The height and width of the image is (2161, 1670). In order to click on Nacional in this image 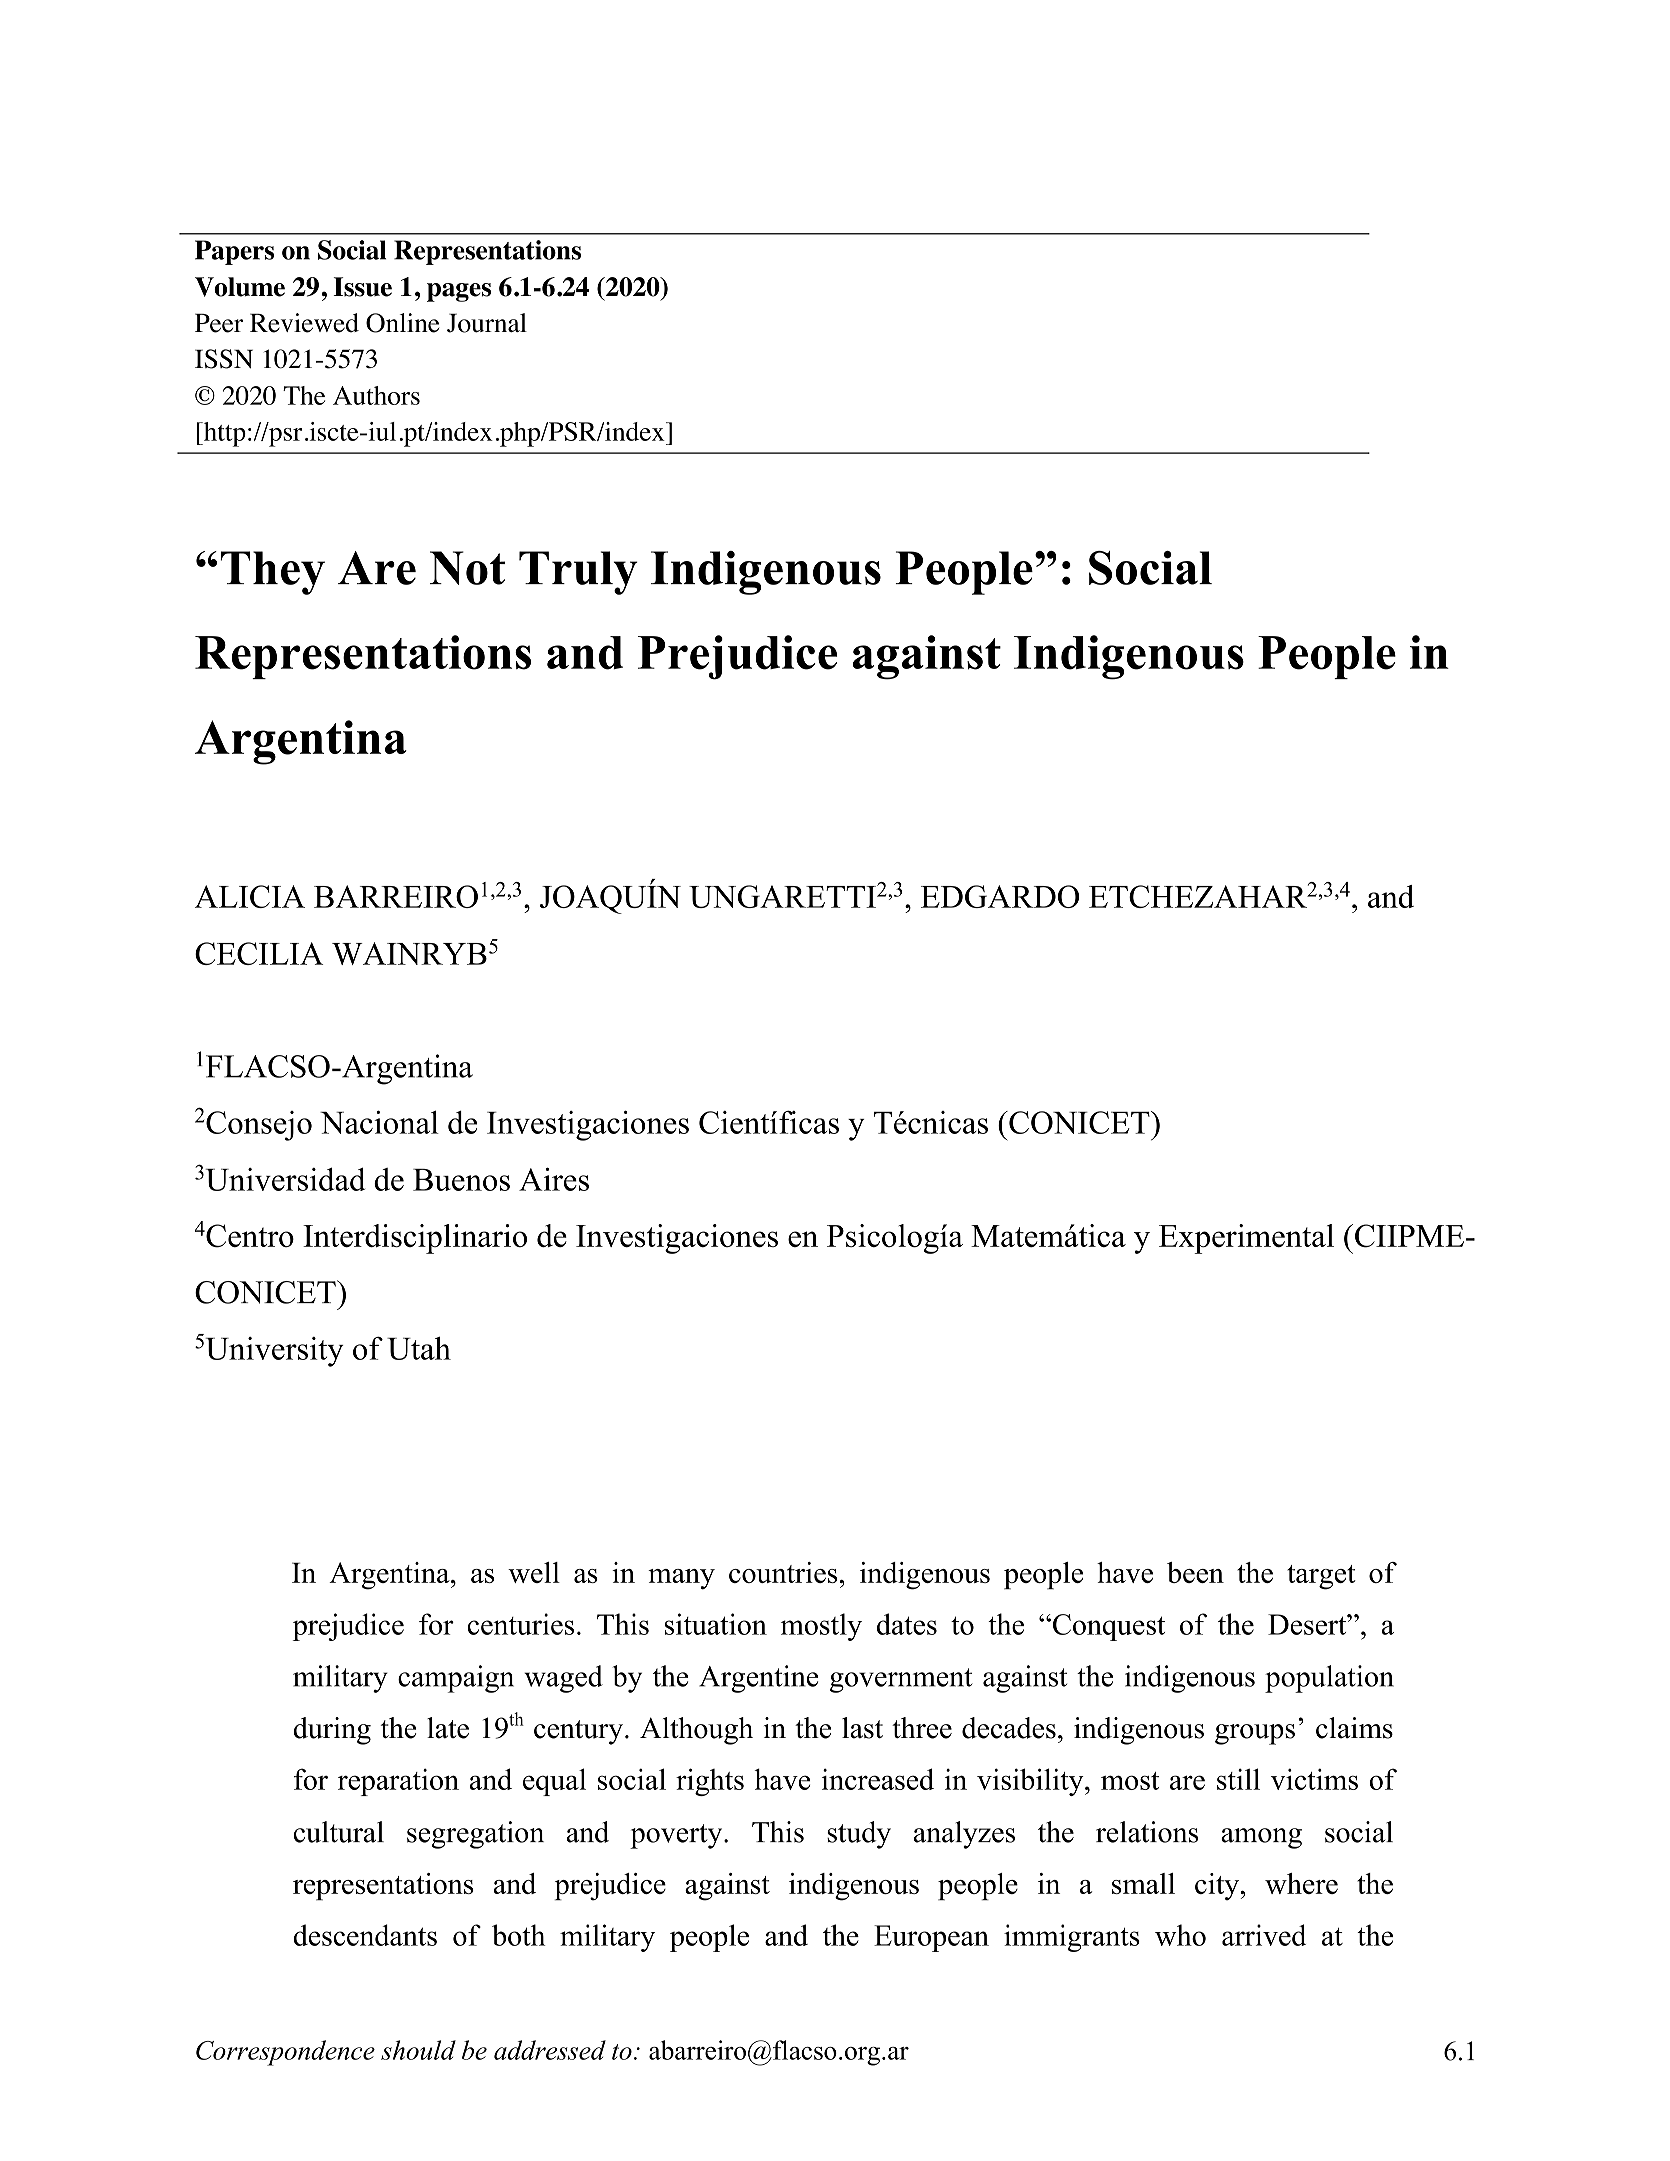, I will do `click(379, 1122)`.
